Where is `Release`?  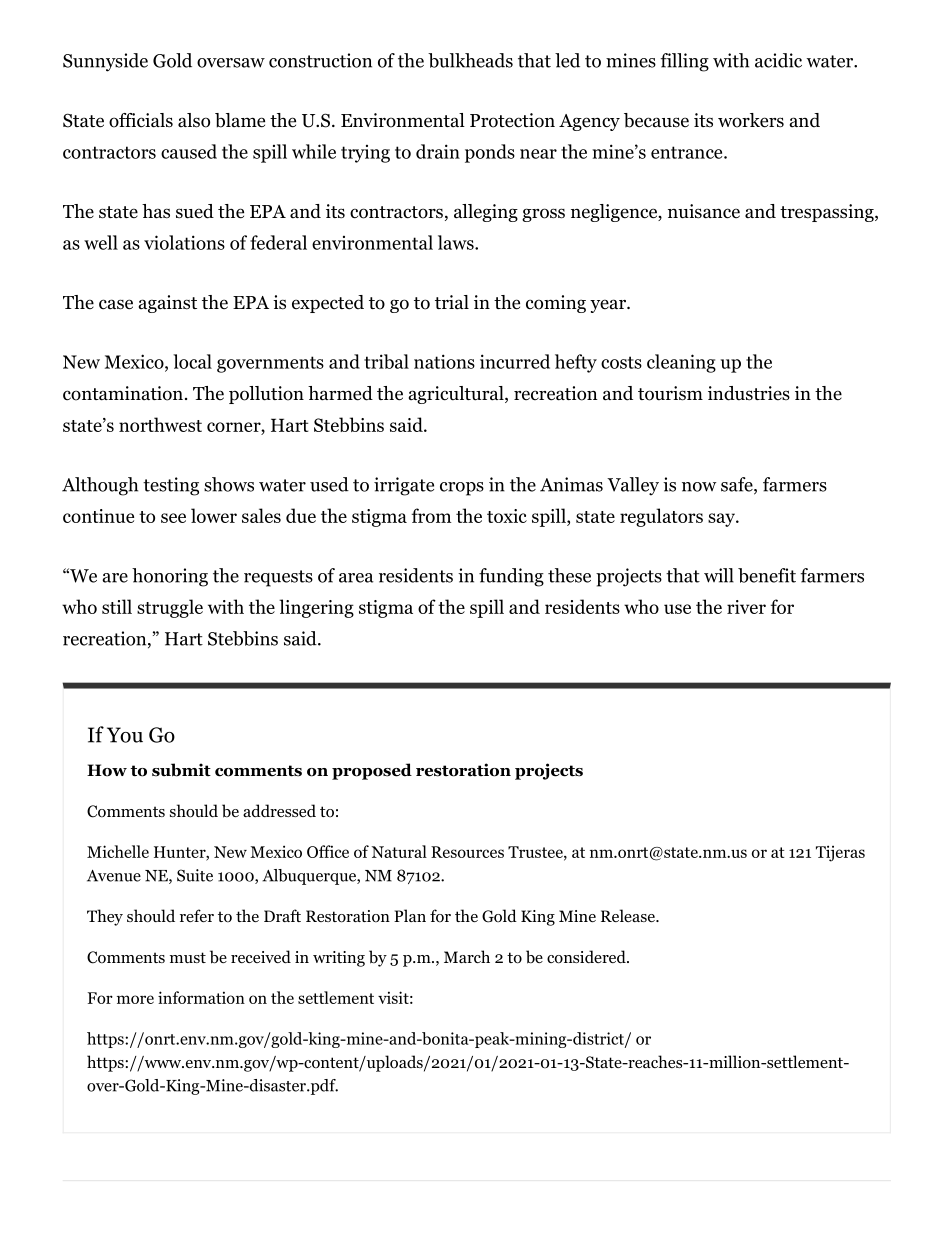 Release is located at coordinates (629, 915).
